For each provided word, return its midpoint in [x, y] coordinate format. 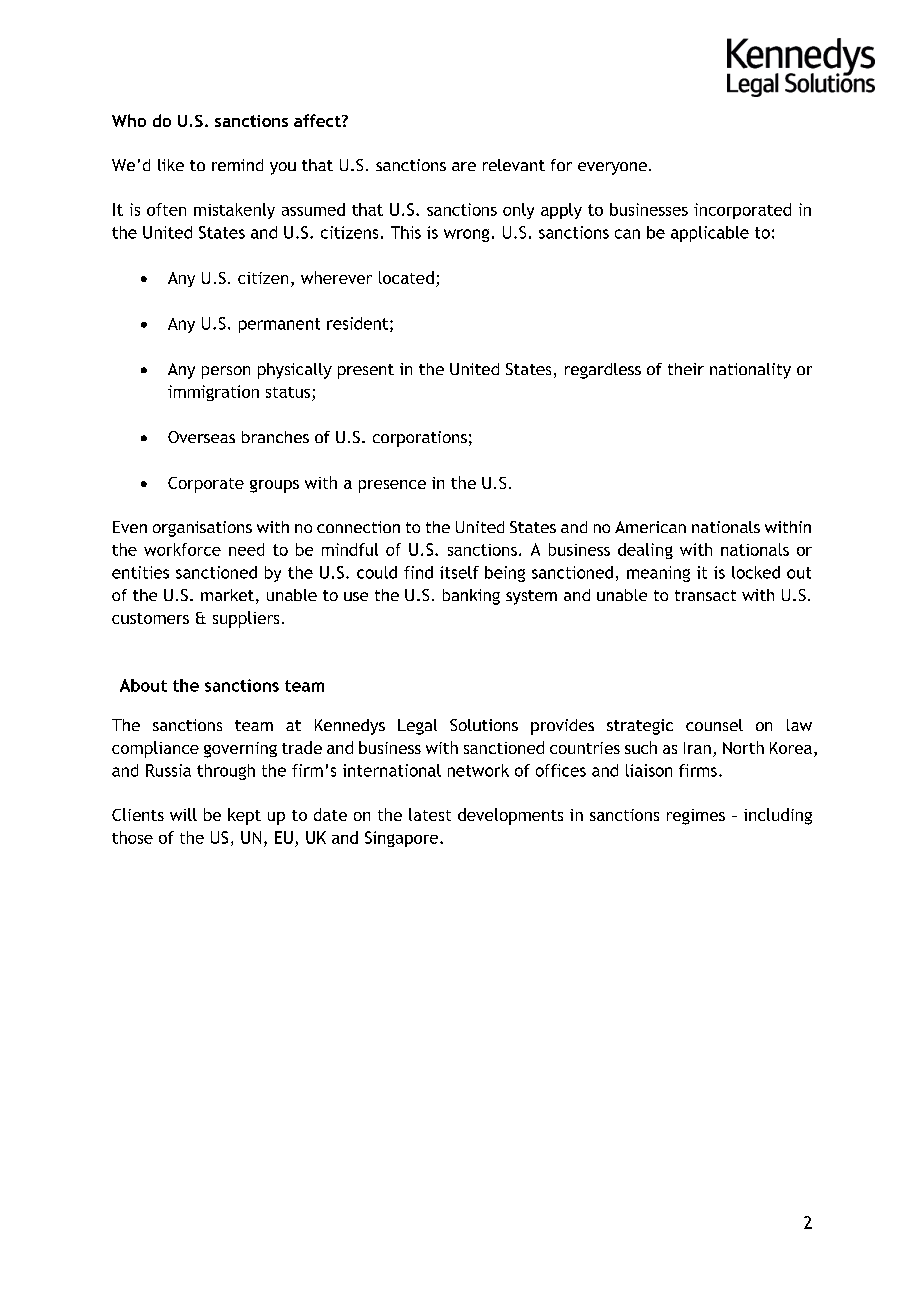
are [464, 166]
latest [430, 814]
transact [705, 595]
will [183, 814]
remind [237, 165]
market [227, 595]
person [226, 372]
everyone [612, 168]
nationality [750, 371]
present [366, 371]
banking [471, 597]
